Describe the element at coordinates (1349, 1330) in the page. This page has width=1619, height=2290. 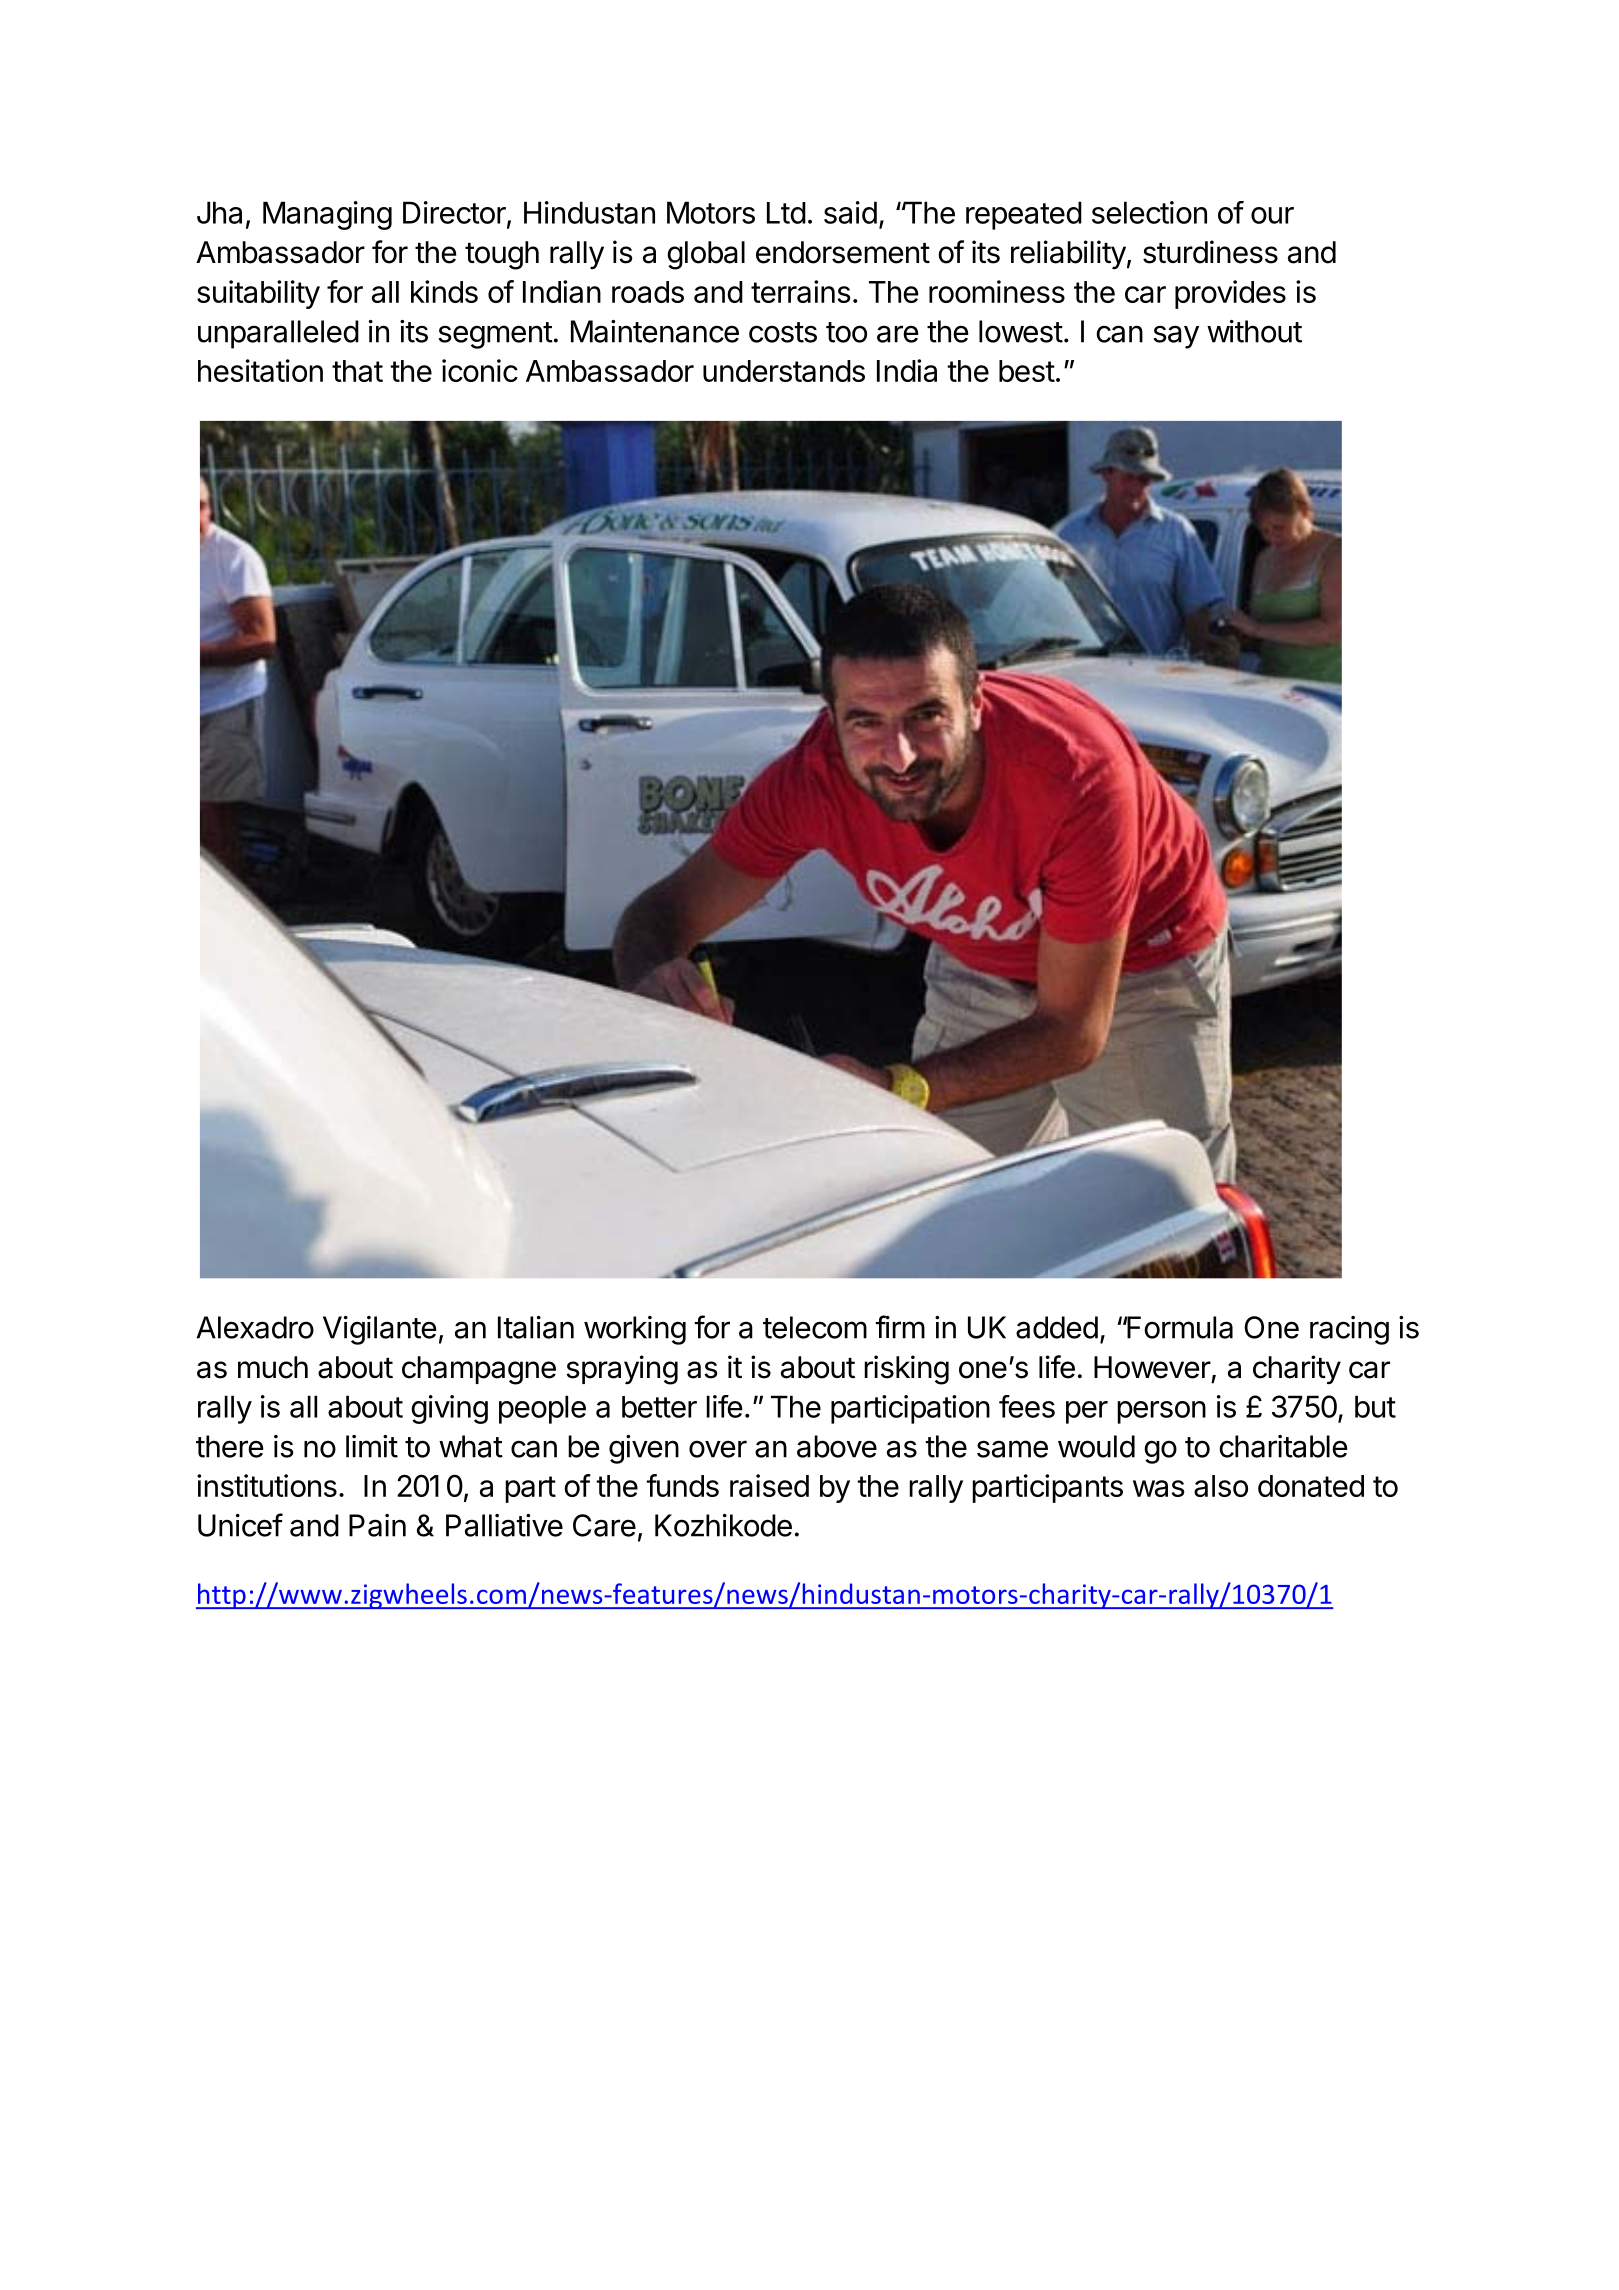
I see `racing` at that location.
